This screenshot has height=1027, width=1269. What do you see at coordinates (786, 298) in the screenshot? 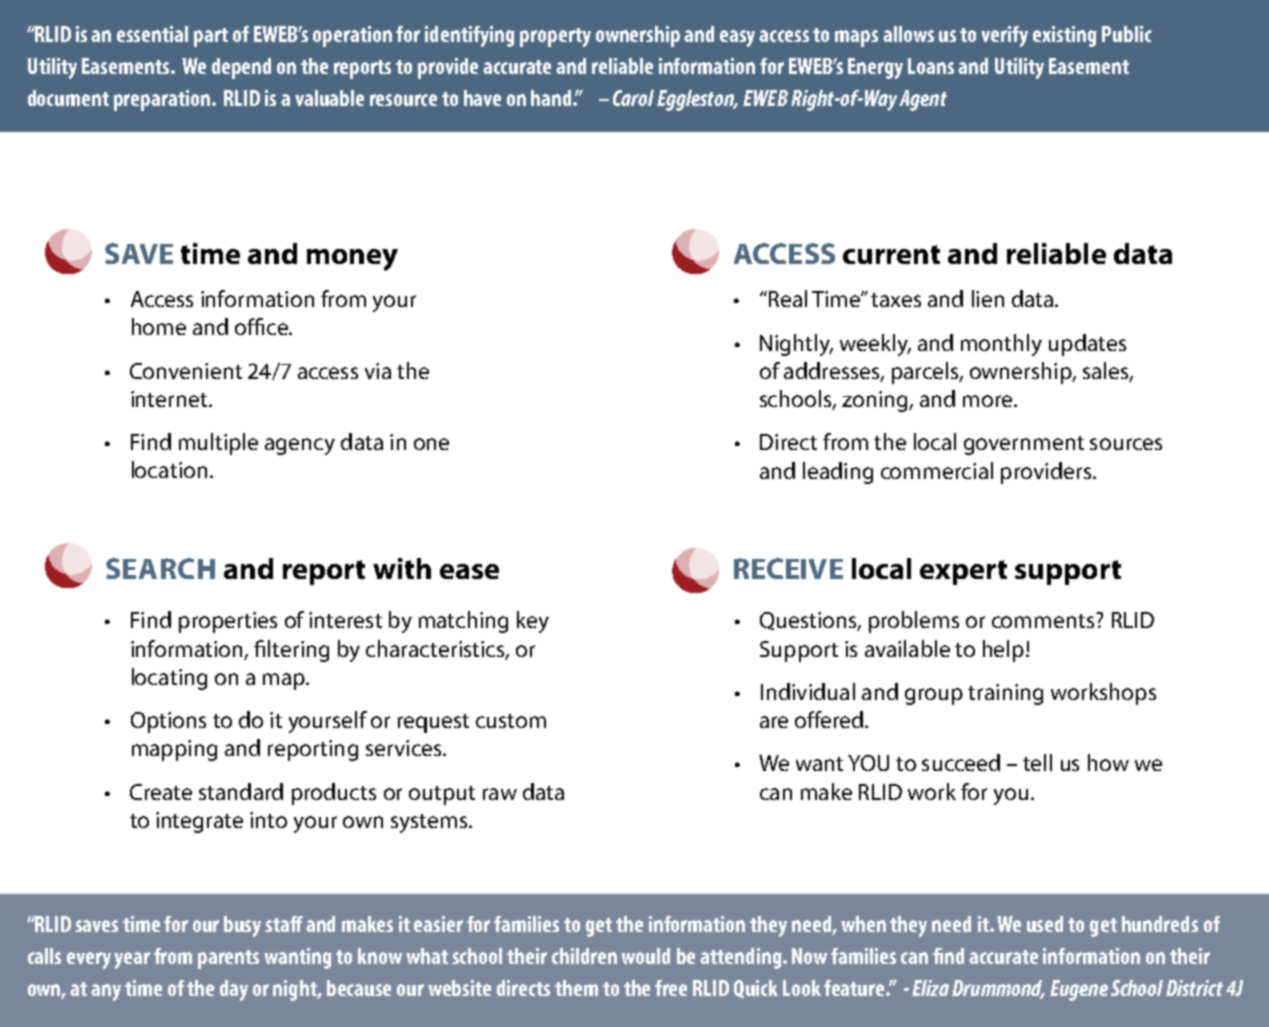
I see `Real` at bounding box center [786, 298].
